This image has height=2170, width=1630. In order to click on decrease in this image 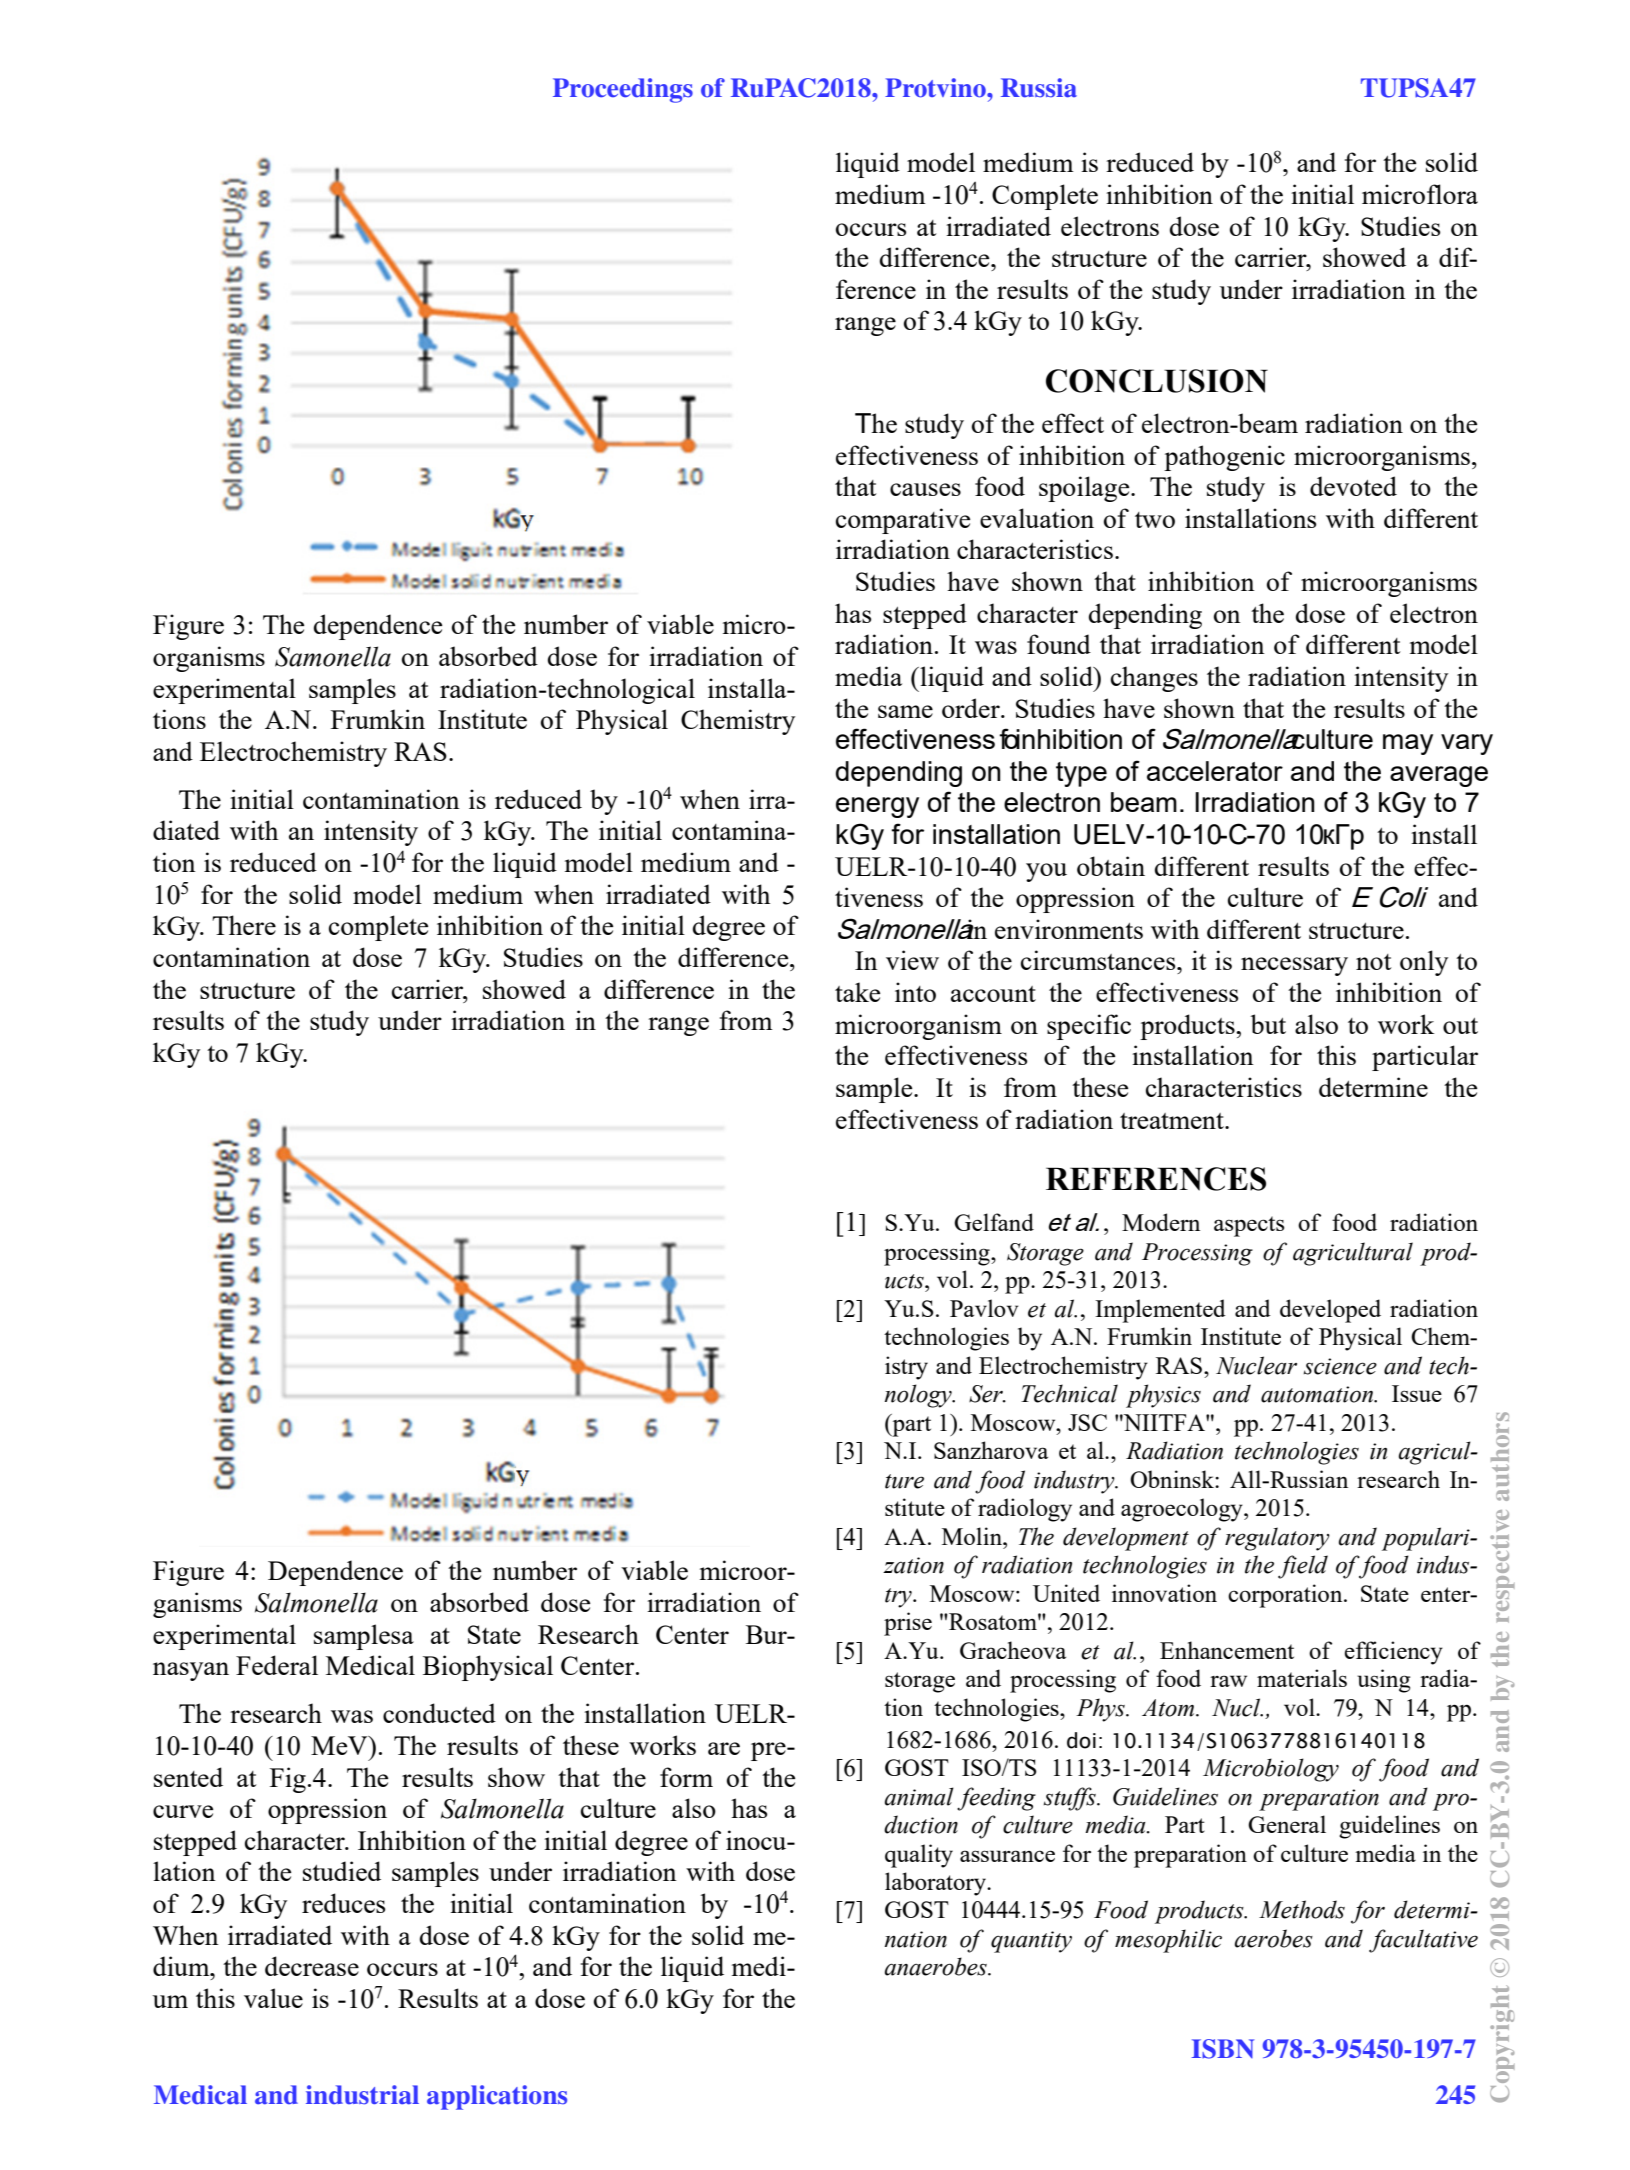, I will do `click(312, 1966)`.
